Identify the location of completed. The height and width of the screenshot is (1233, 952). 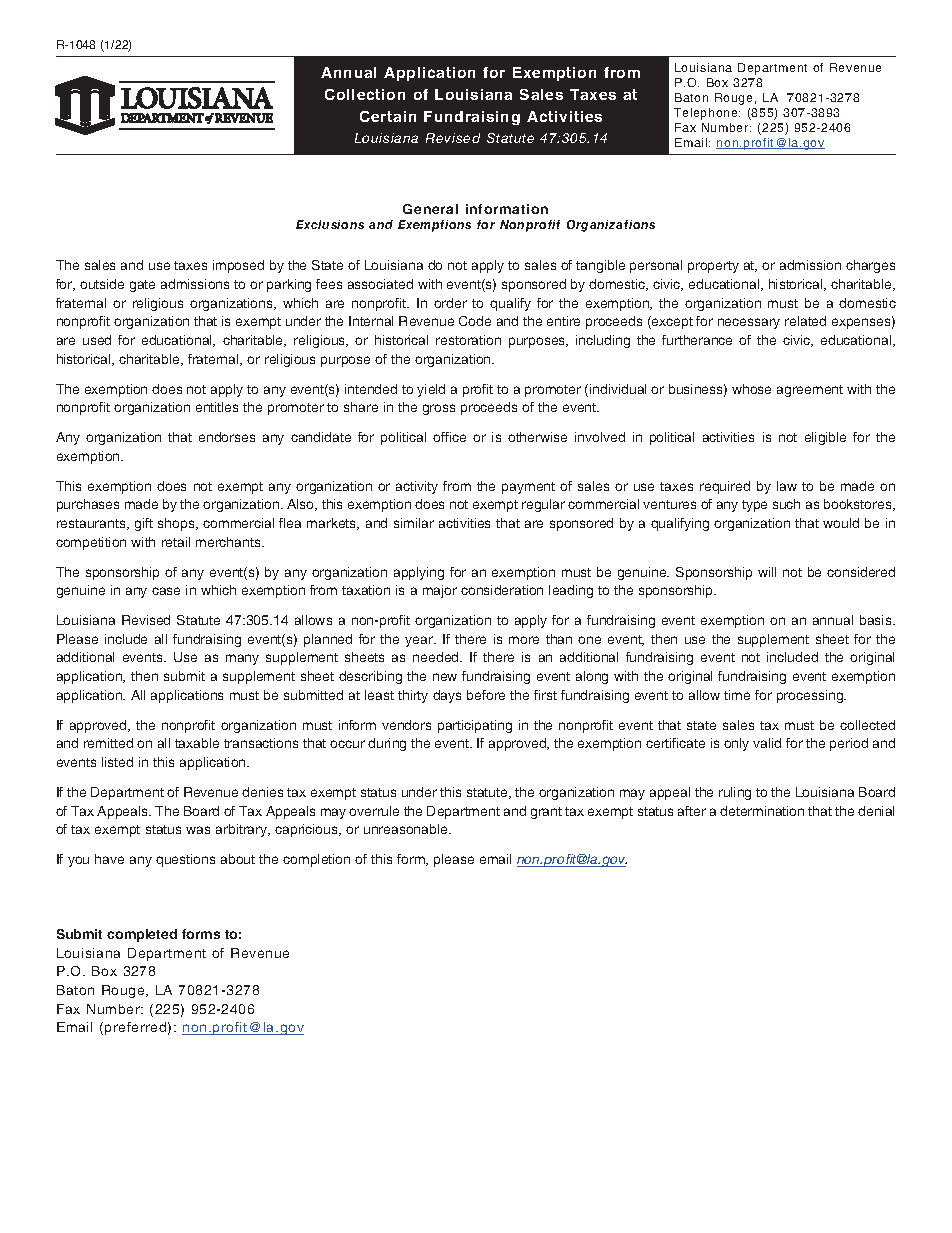
(142, 935).
